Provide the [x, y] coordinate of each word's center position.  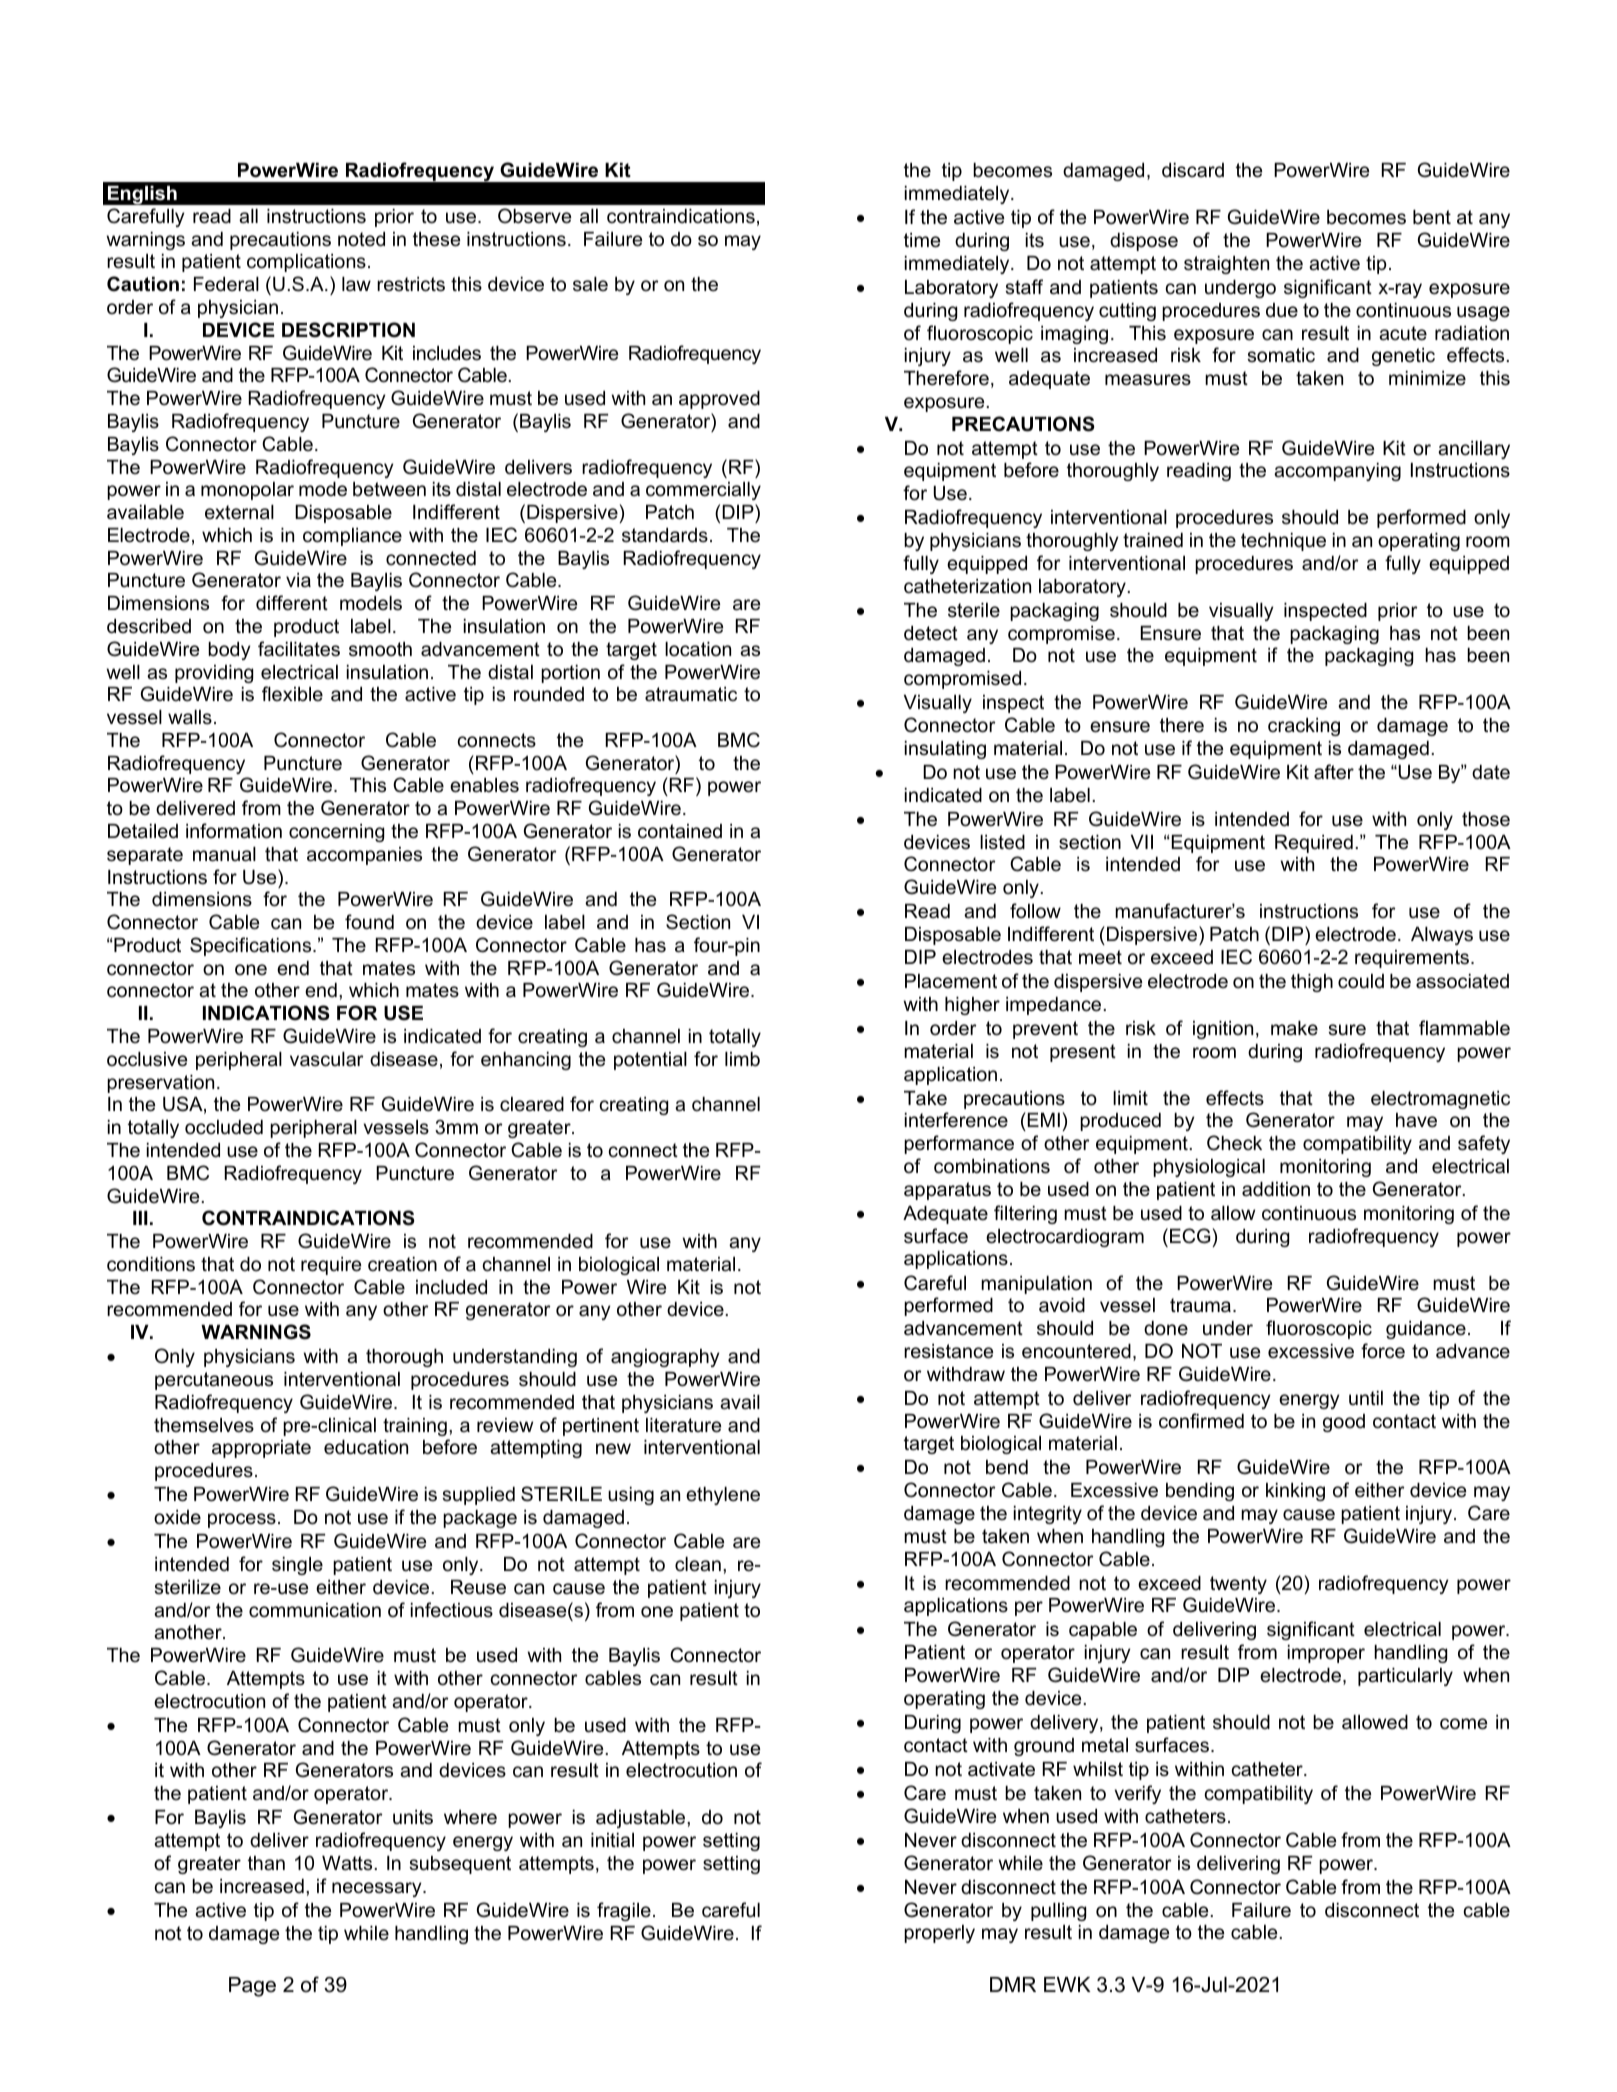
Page [252, 1987]
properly [939, 1934]
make [1294, 1028]
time [922, 240]
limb [742, 1059]
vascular [327, 1059]
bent [1432, 217]
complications [306, 263]
